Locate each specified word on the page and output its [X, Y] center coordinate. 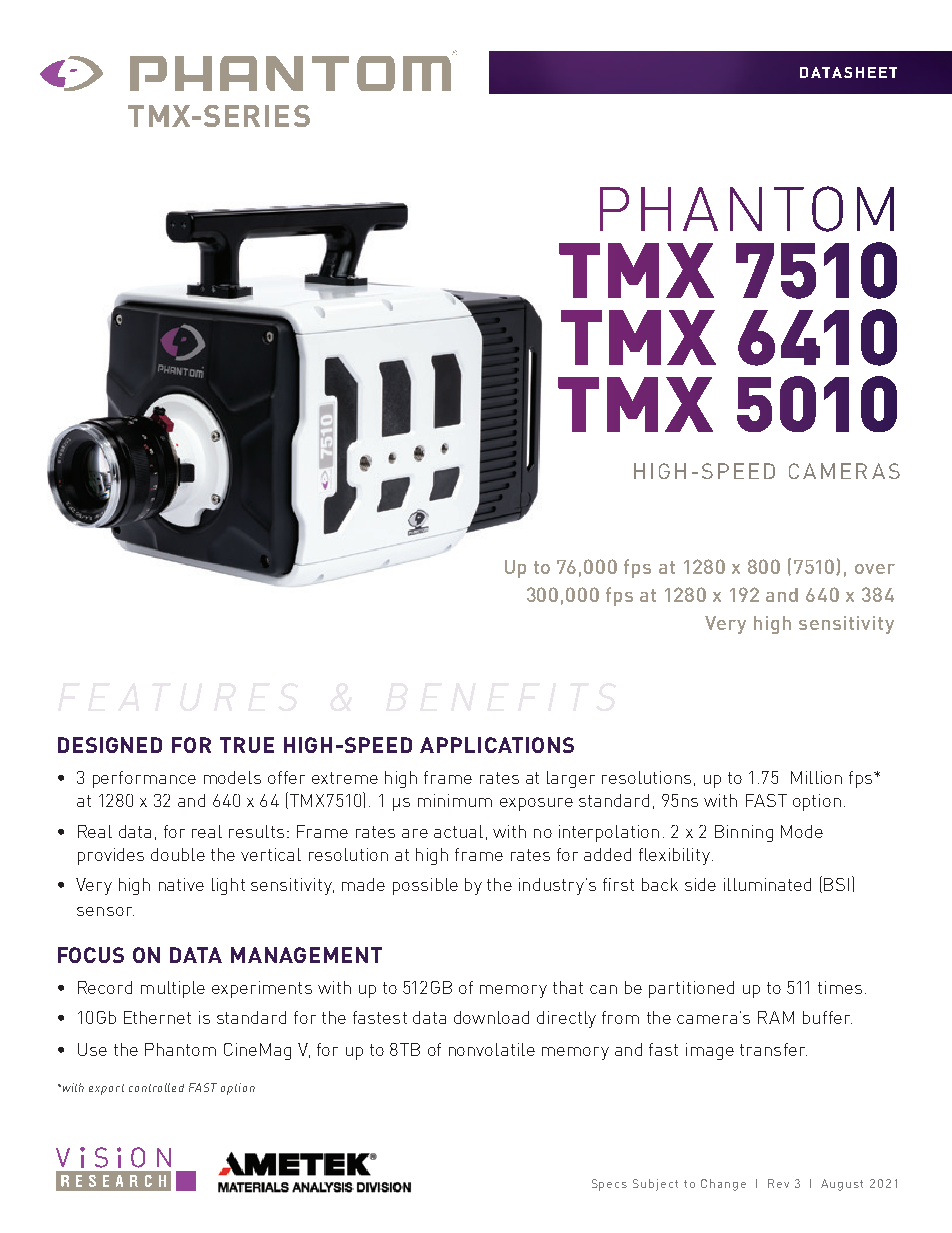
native [181, 884]
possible [425, 886]
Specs [609, 1185]
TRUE [247, 745]
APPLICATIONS [497, 745]
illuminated [767, 884]
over [875, 569]
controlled [156, 1087]
